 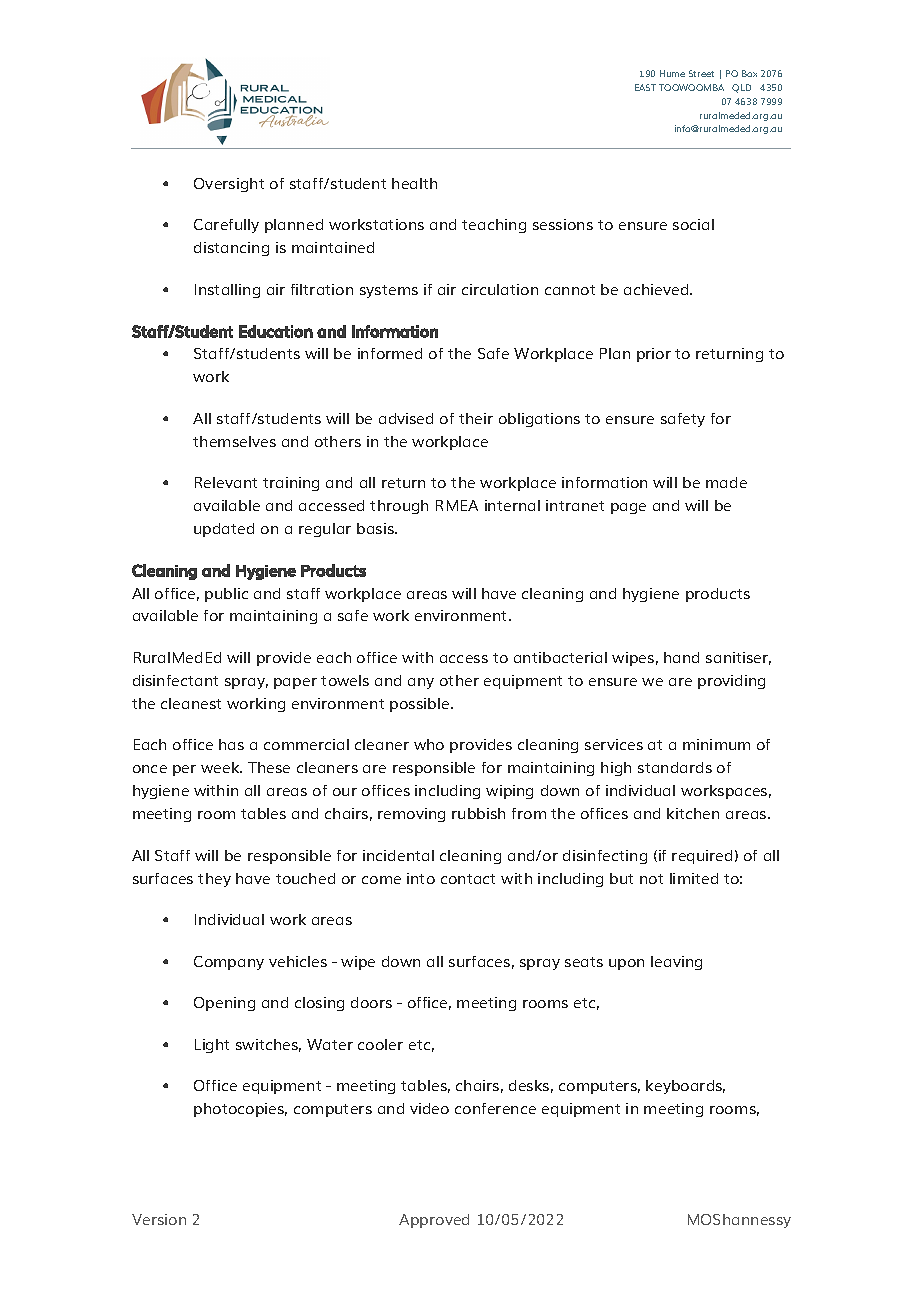 What do you see at coordinates (476, 418) in the image?
I see `their` at bounding box center [476, 418].
